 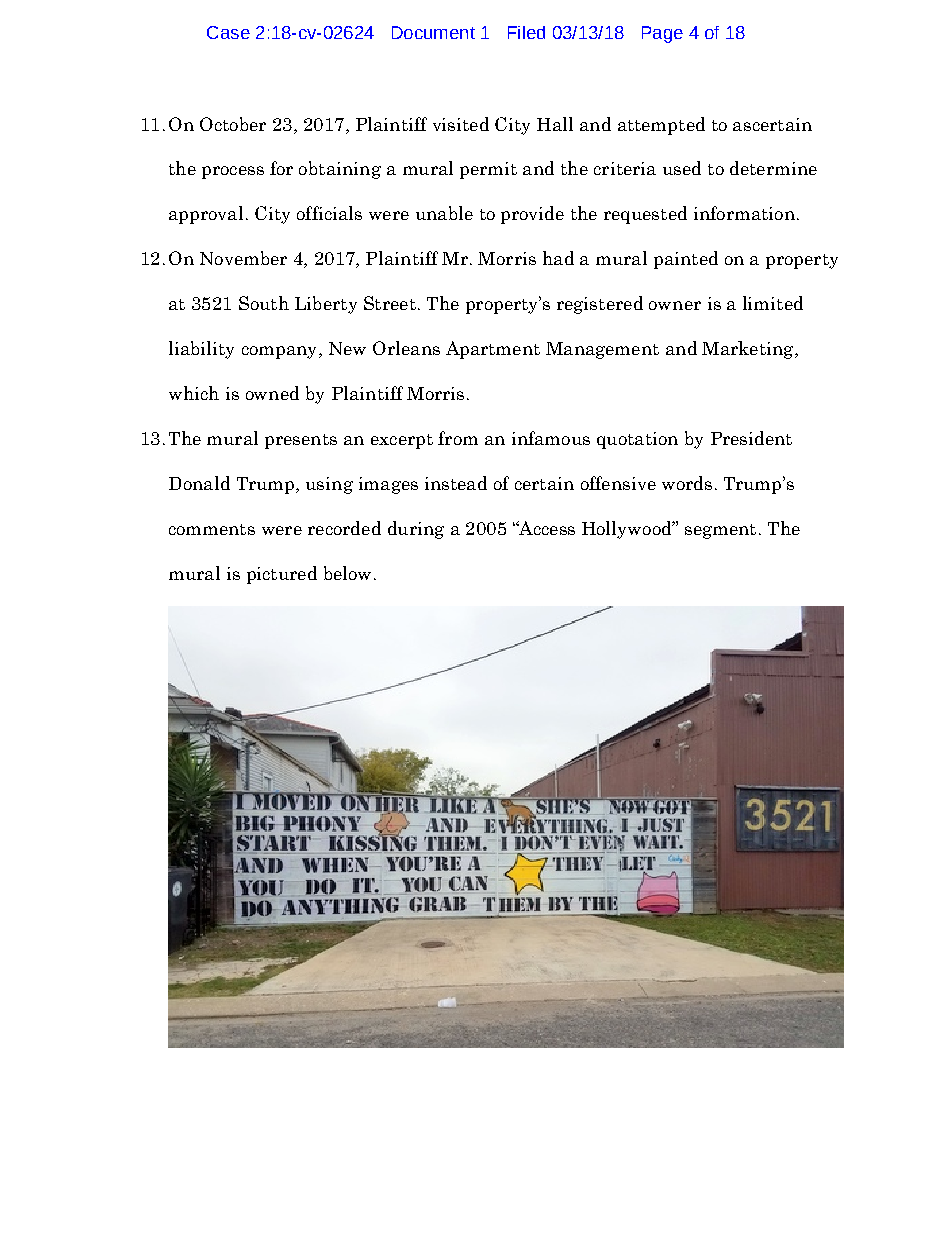 What do you see at coordinates (488, 170) in the page?
I see `permit` at bounding box center [488, 170].
